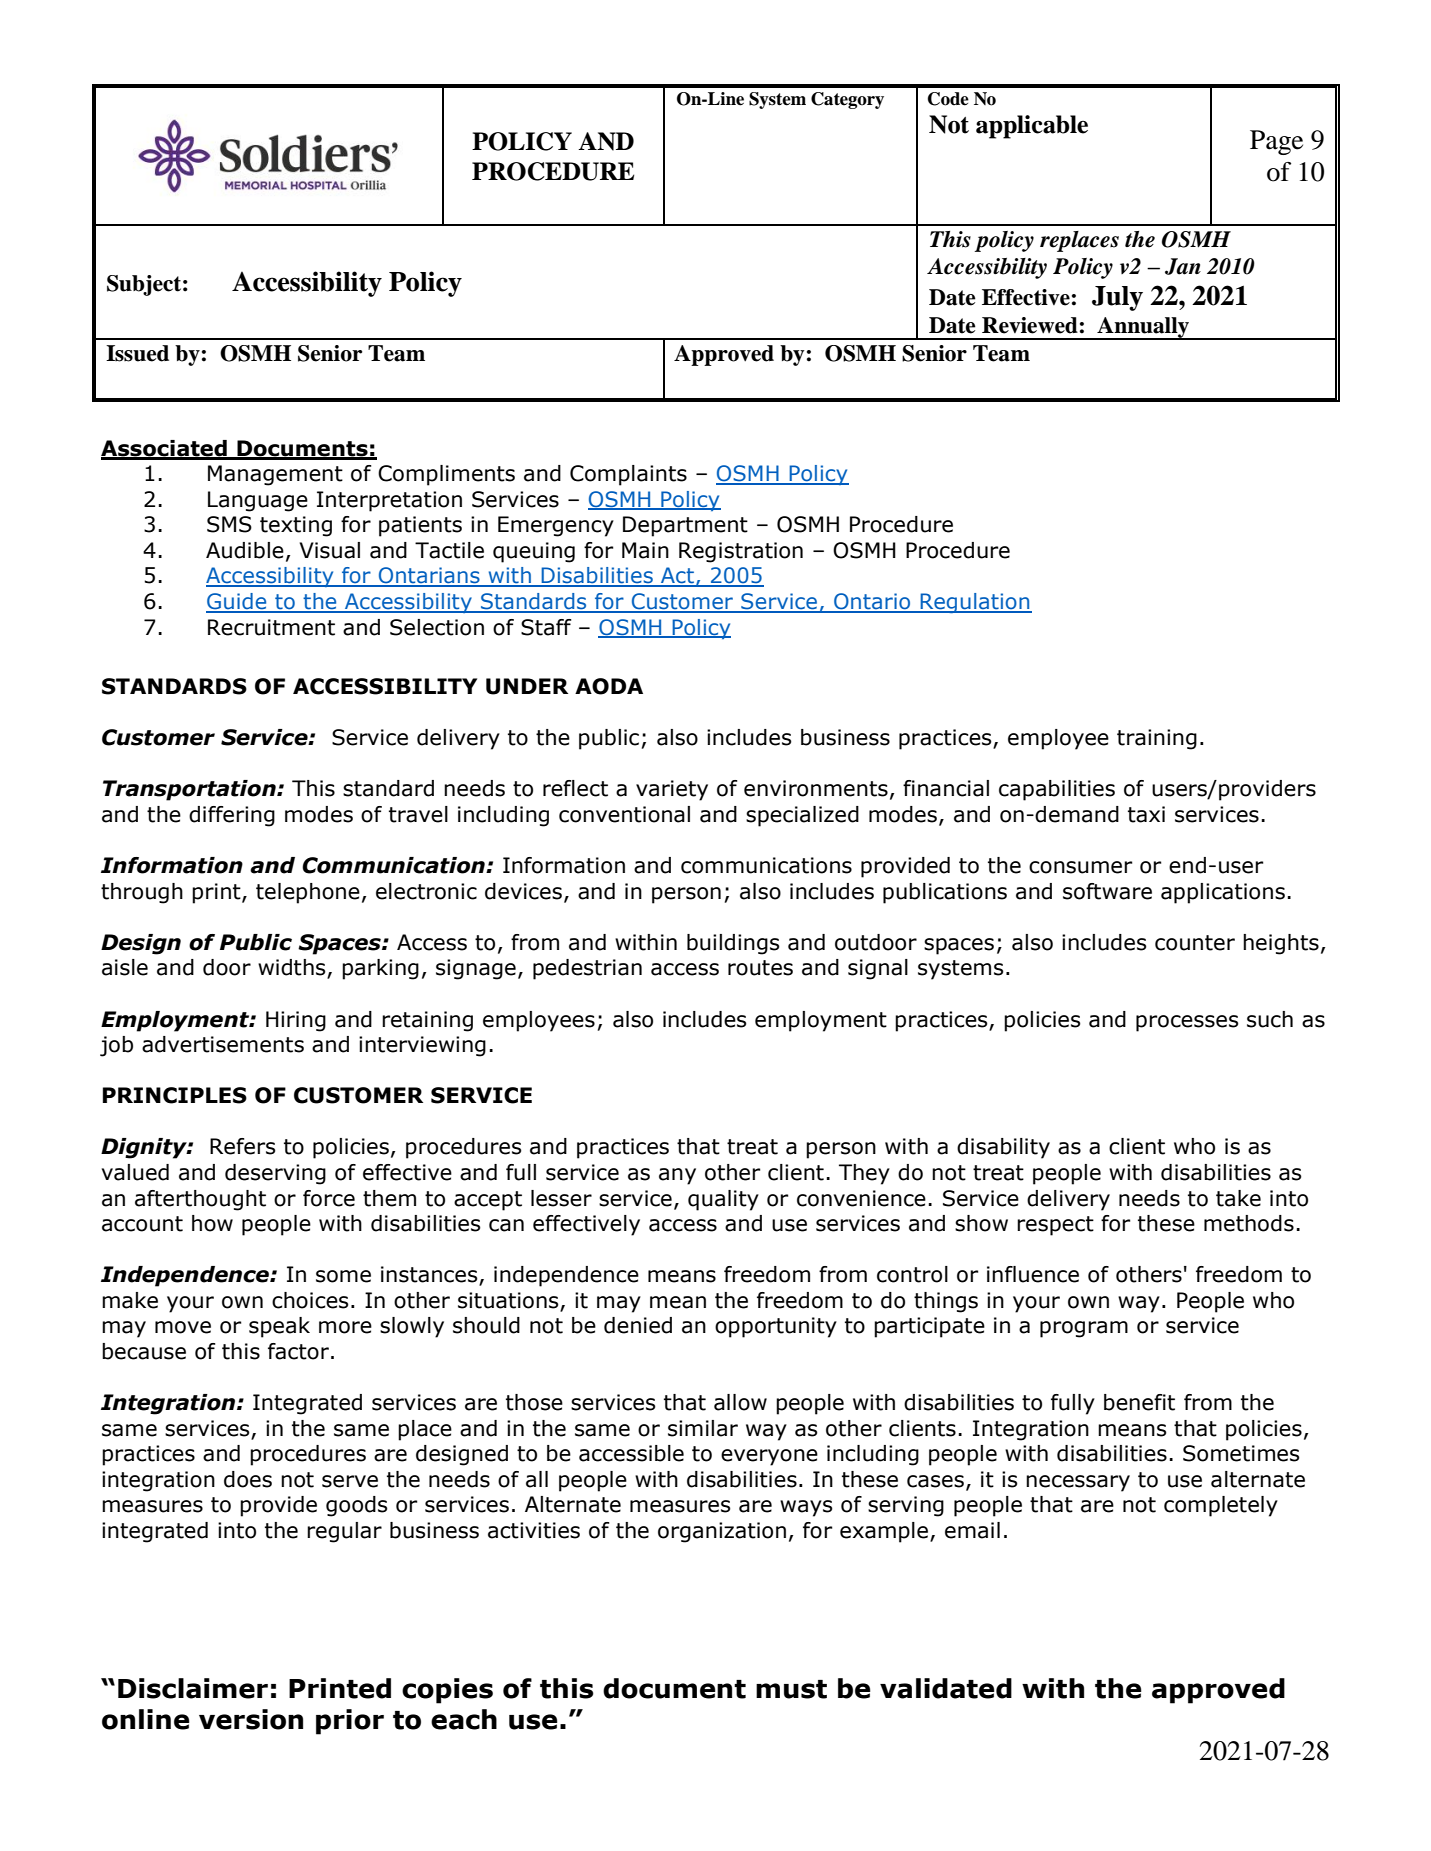 The width and height of the page is (1431, 1851). Describe the element at coordinates (791, 1689) in the page. I see `must` at that location.
